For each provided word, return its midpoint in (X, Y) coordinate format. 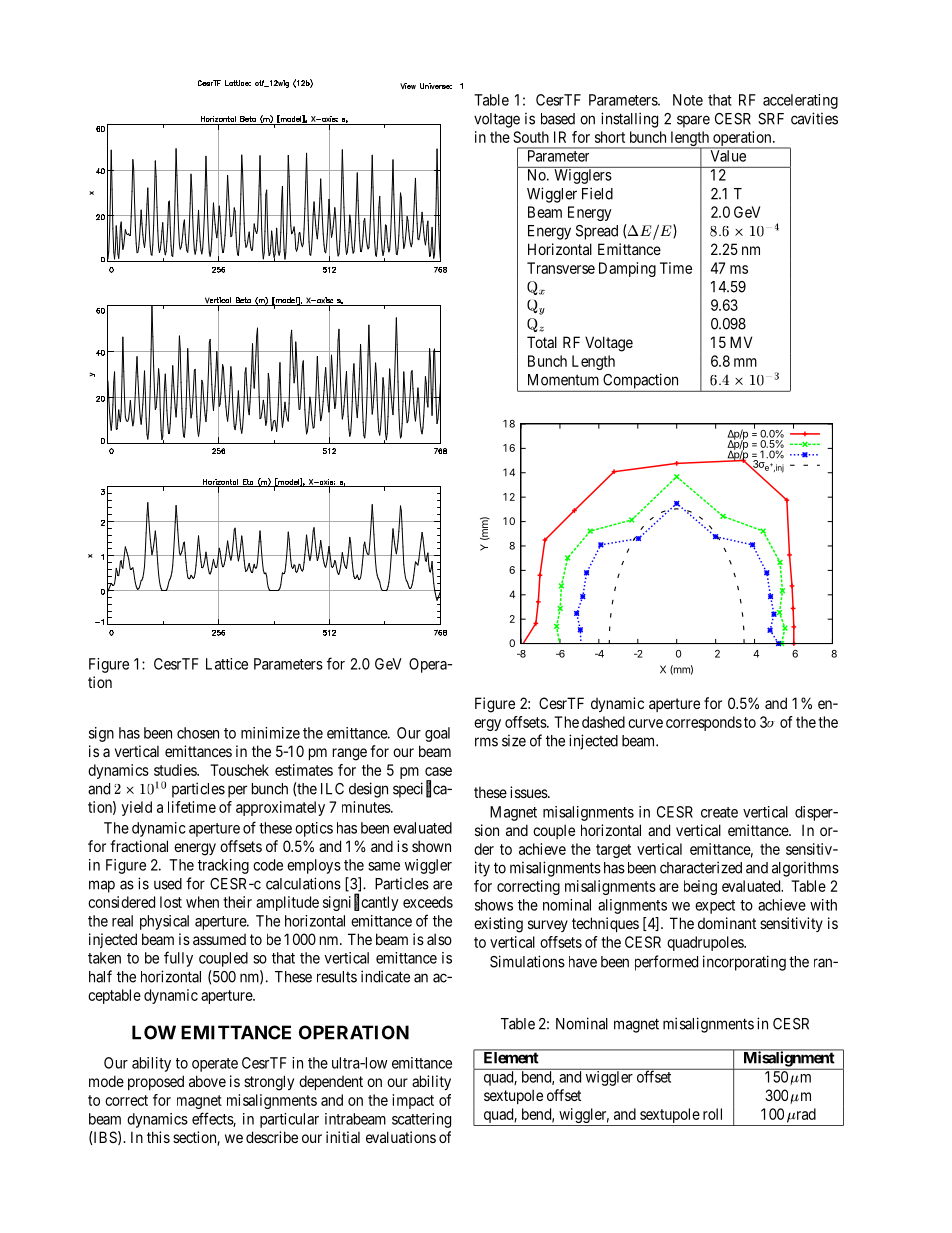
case (438, 771)
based (558, 119)
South (531, 137)
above (207, 1081)
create (719, 812)
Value (728, 155)
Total (542, 342)
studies (176, 770)
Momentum (563, 380)
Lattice (227, 664)
